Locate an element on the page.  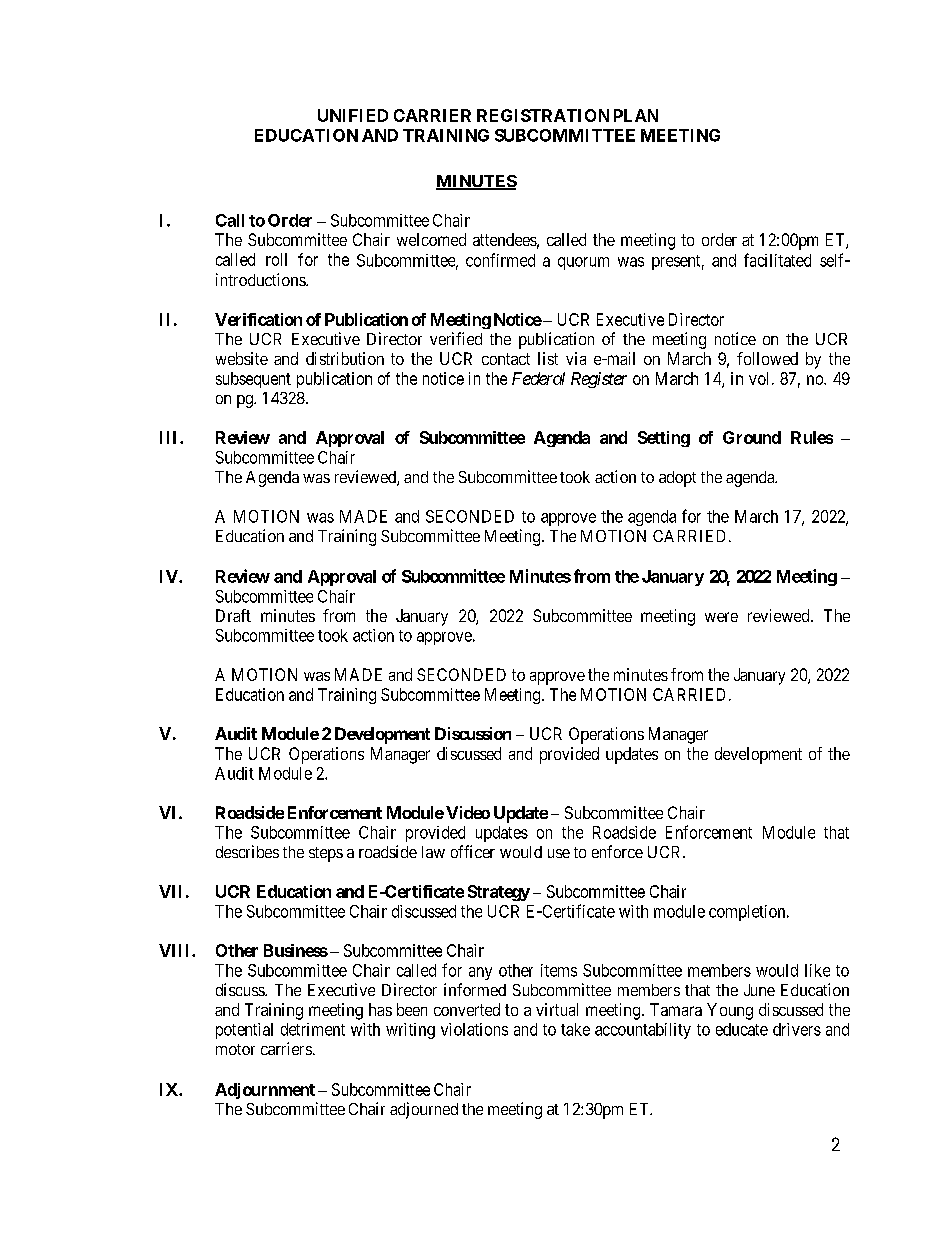
Video is located at coordinates (468, 812).
